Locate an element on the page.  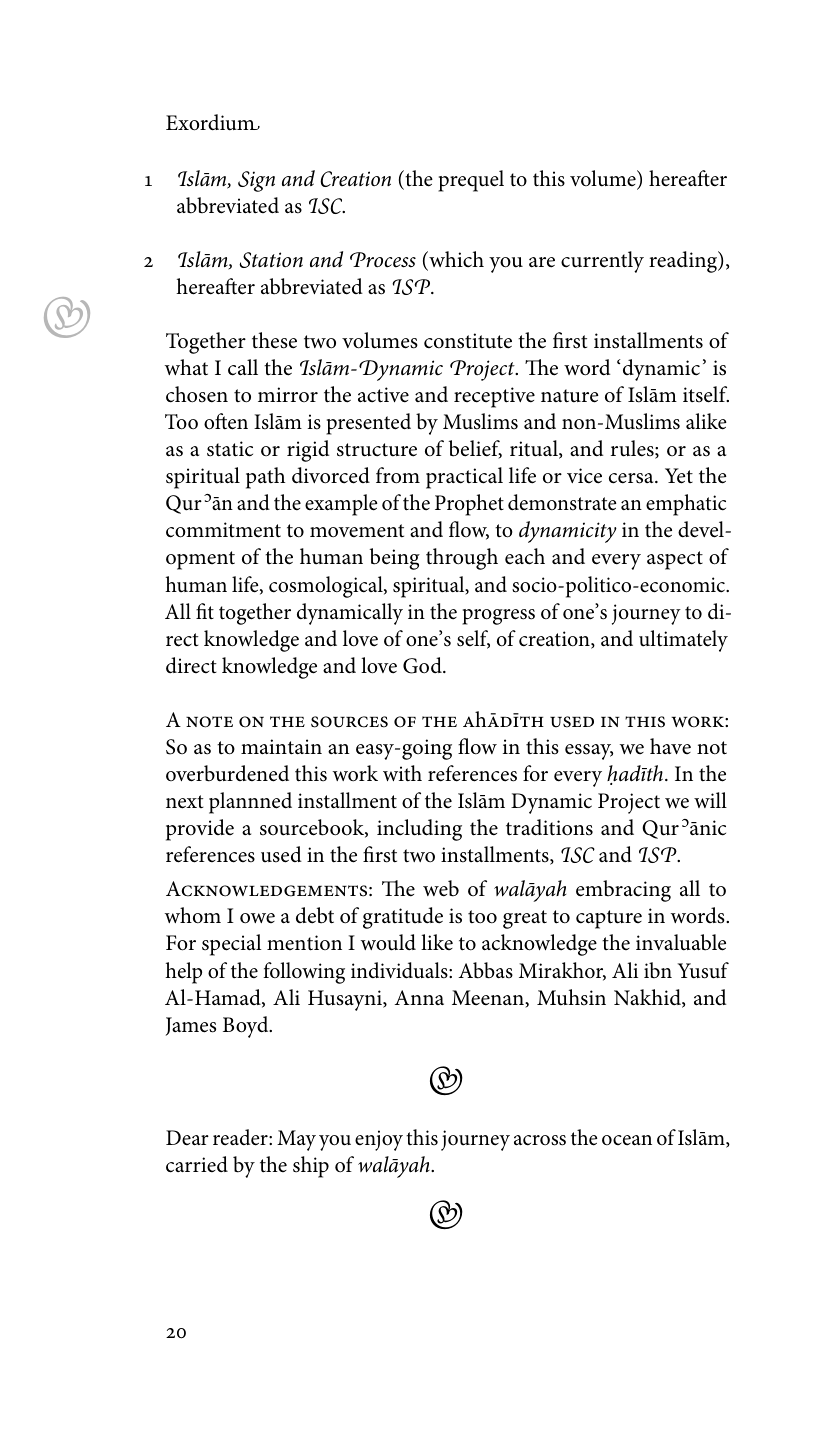
ultimately is located at coordinates (683, 641).
